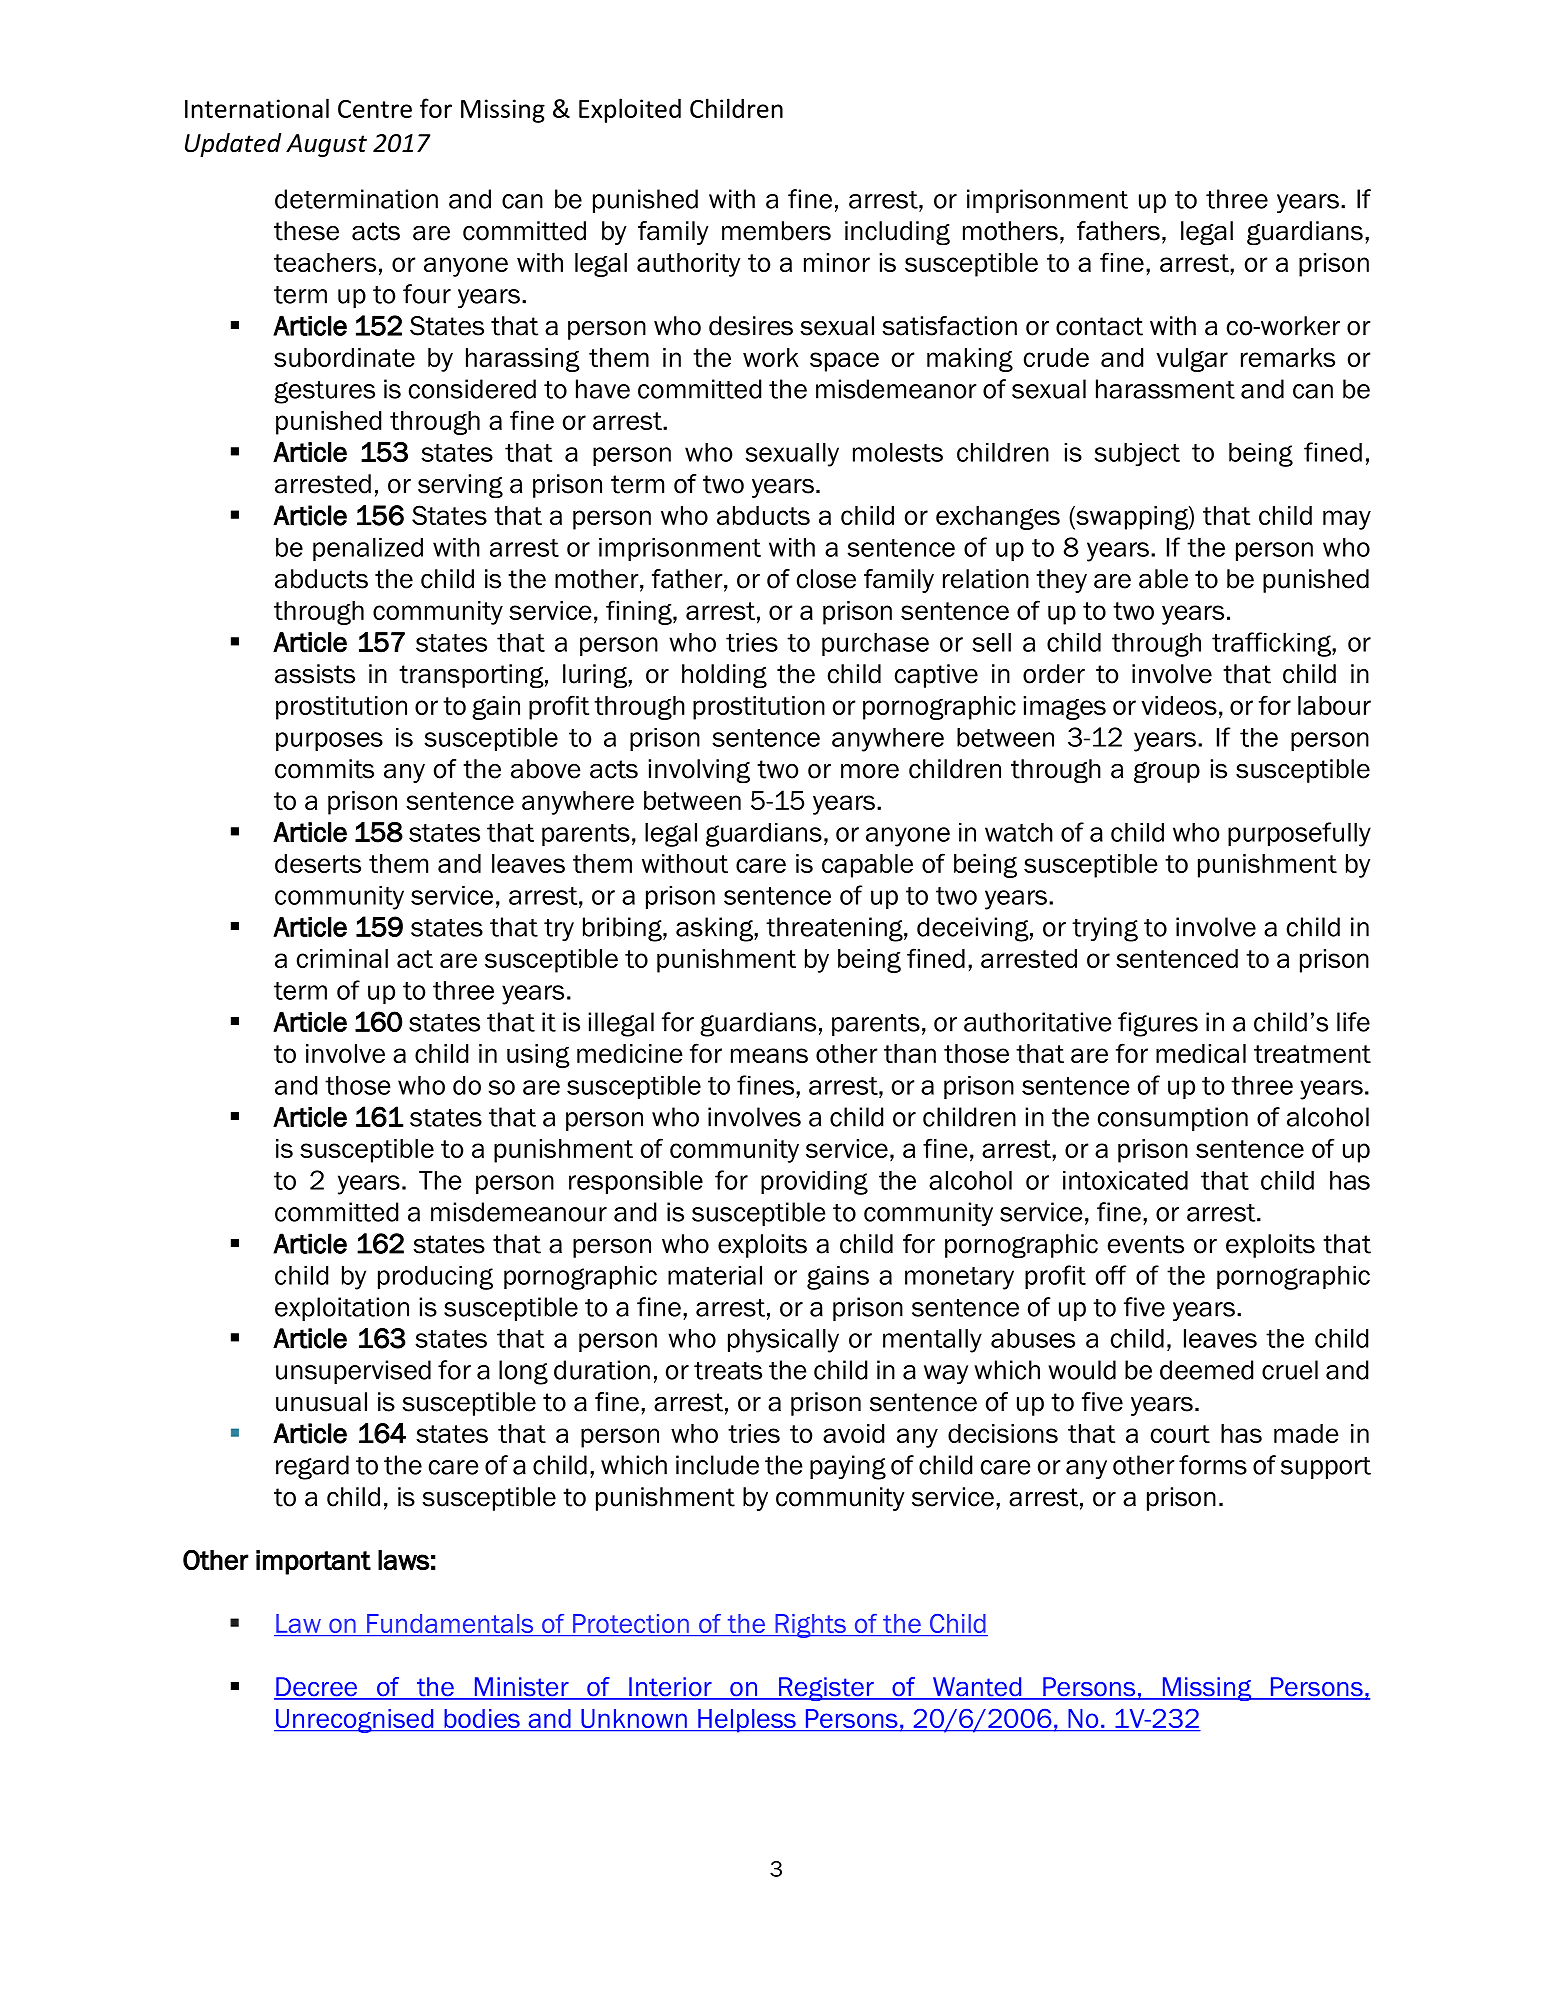  Describe the element at coordinates (715, 929) in the document. I see `asking` at that location.
